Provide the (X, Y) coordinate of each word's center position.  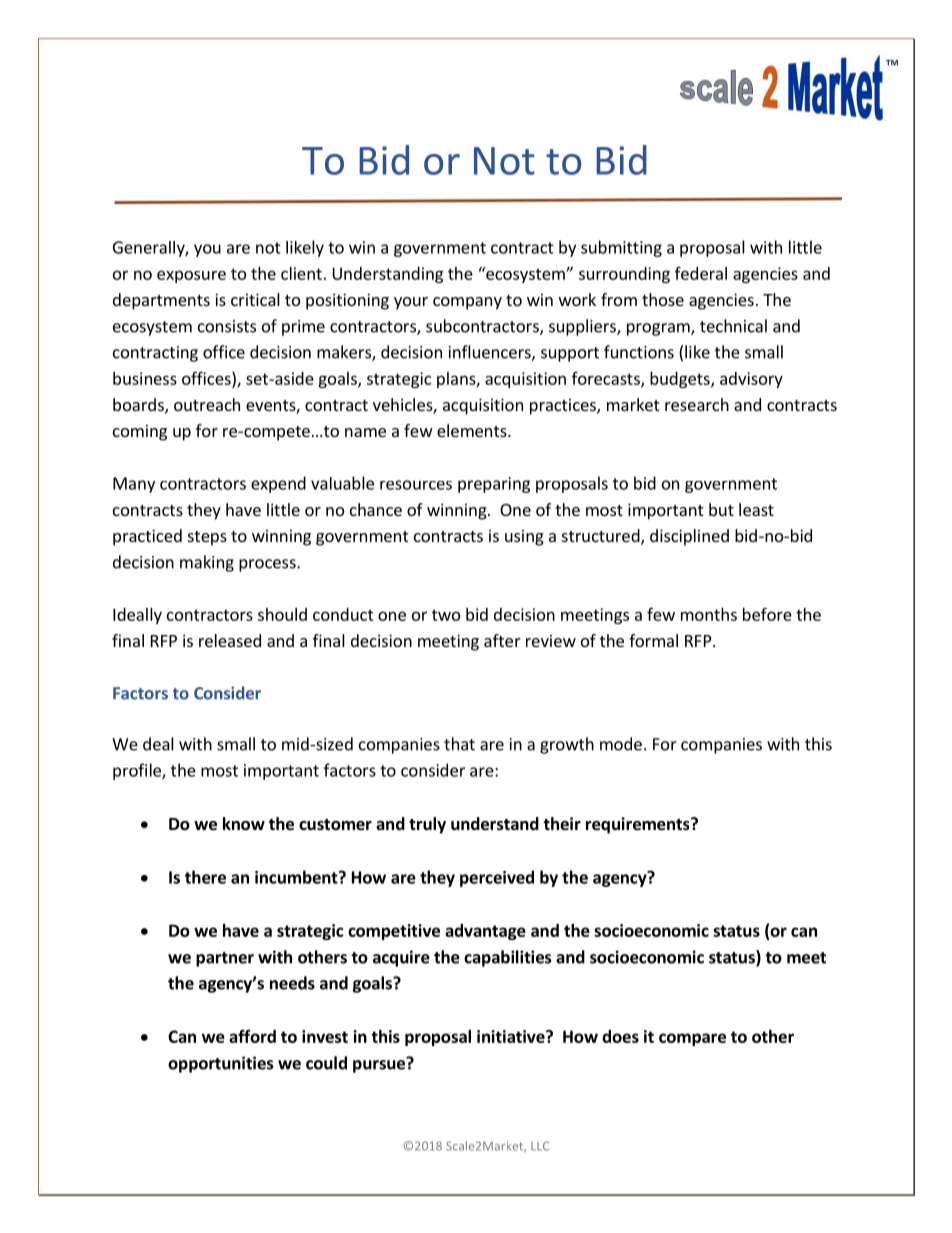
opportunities (221, 1064)
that (459, 744)
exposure (191, 276)
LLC (540, 1146)
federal (701, 273)
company (467, 303)
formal (653, 640)
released (230, 640)
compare (692, 1039)
